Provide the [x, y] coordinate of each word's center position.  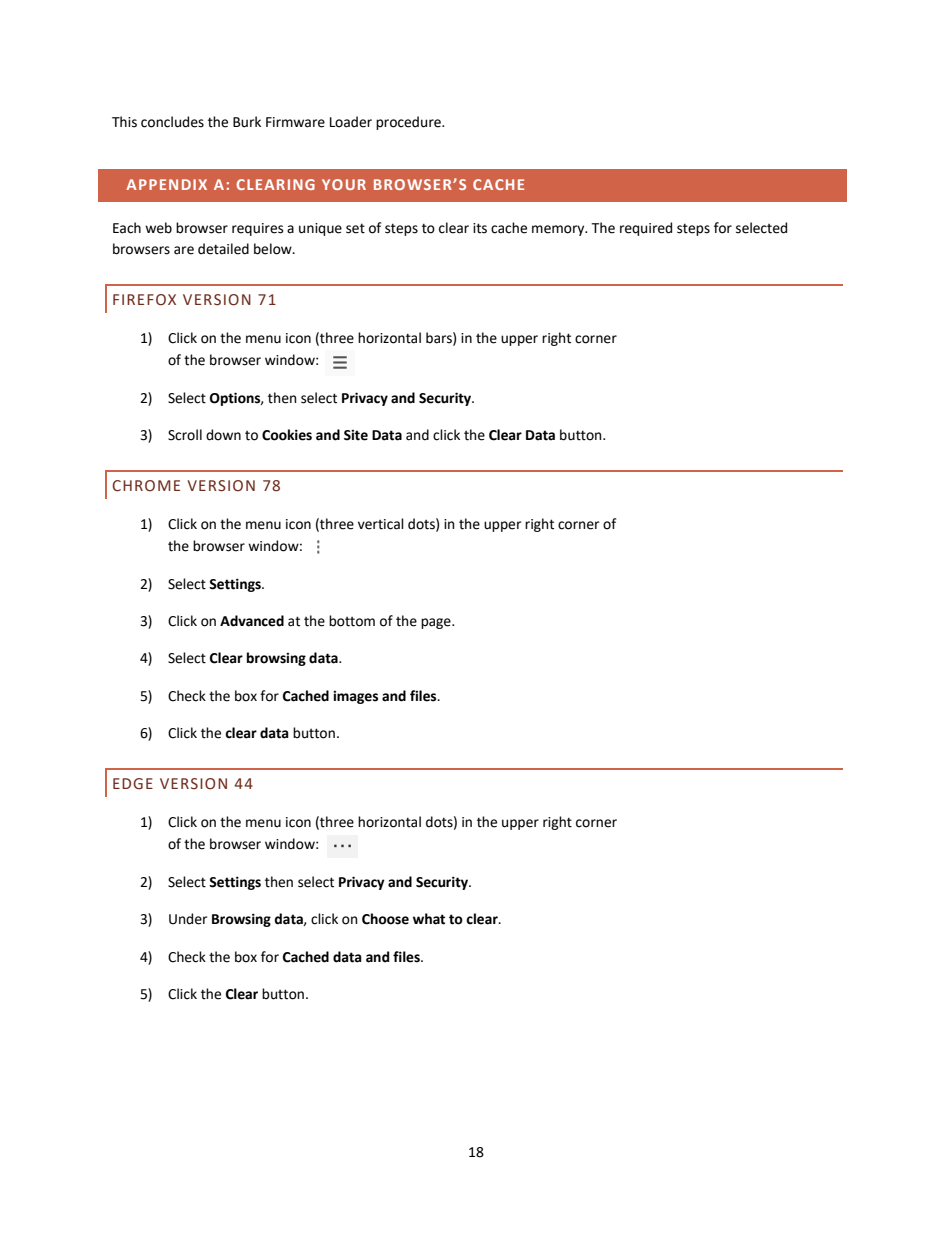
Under [188, 919]
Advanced [252, 621]
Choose [385, 919]
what [429, 919]
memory [559, 230]
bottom [352, 621]
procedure [409, 123]
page [437, 623]
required [646, 229]
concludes [172, 122]
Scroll [185, 435]
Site [356, 435]
